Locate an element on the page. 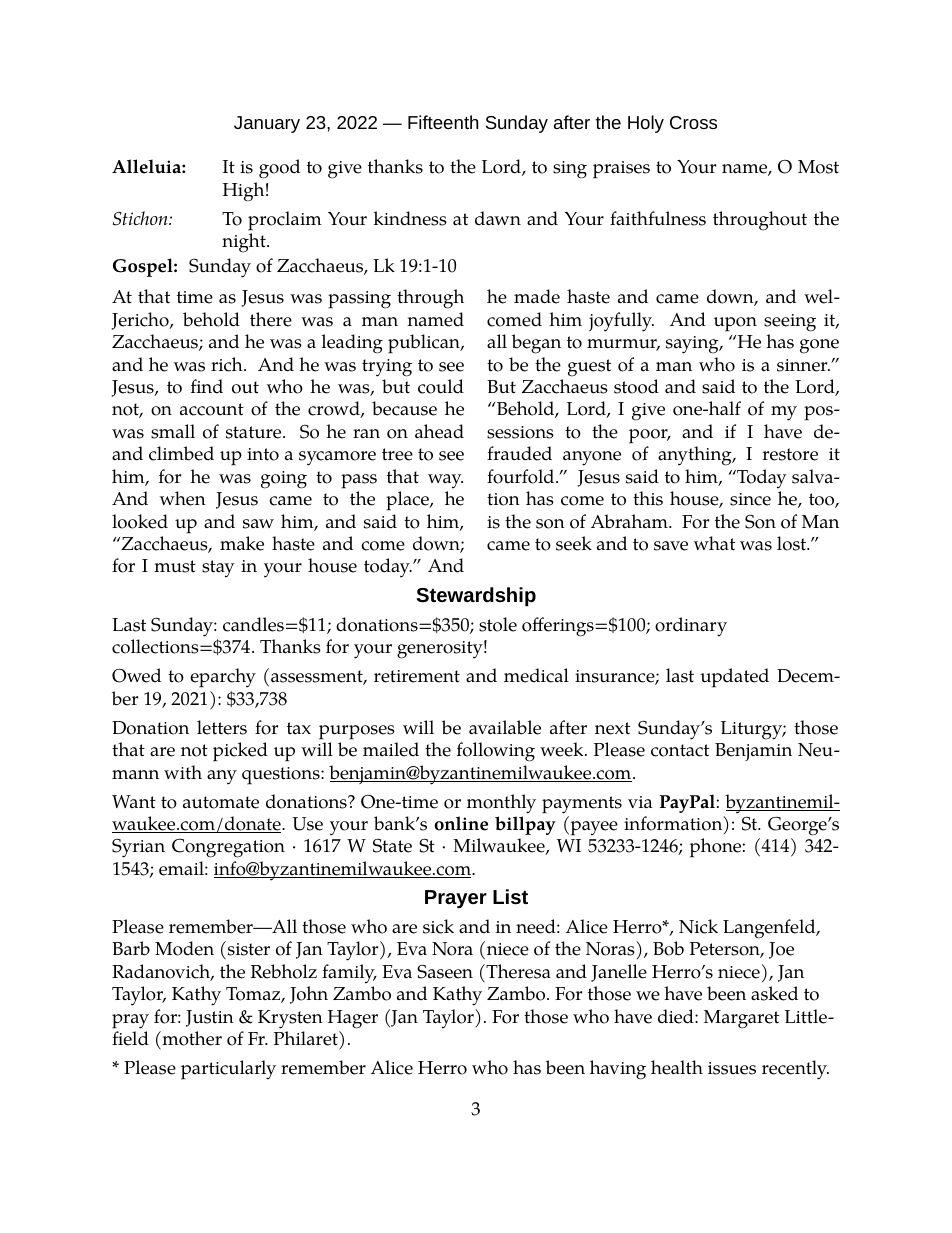  January is located at coordinates (267, 124).
